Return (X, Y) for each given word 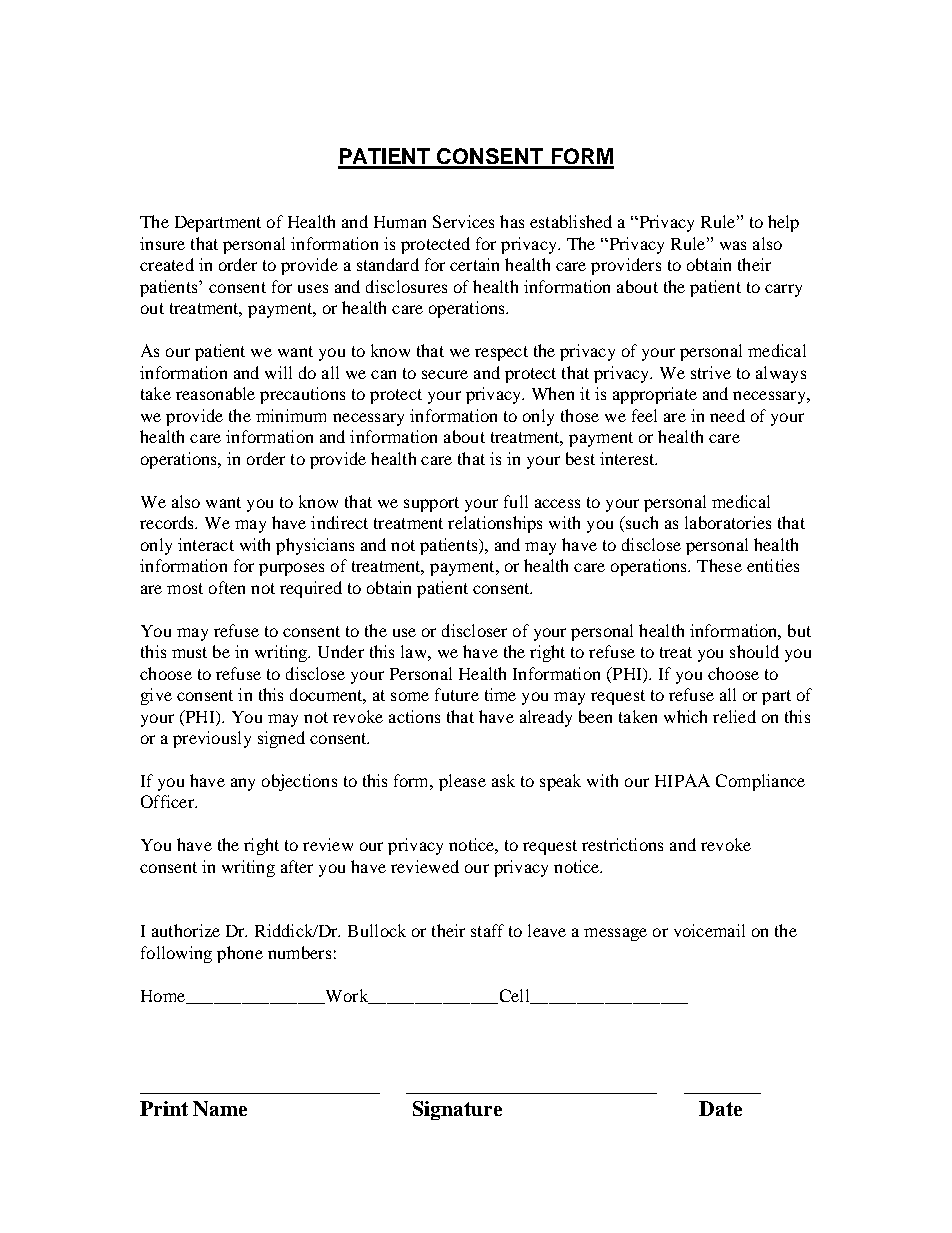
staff (487, 930)
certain (474, 264)
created (167, 264)
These (719, 565)
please (462, 782)
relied (734, 716)
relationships (495, 524)
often (227, 587)
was (733, 245)
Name (220, 1108)
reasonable (215, 393)
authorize (186, 930)
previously (212, 739)
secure (445, 374)
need (727, 415)
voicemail (709, 930)
